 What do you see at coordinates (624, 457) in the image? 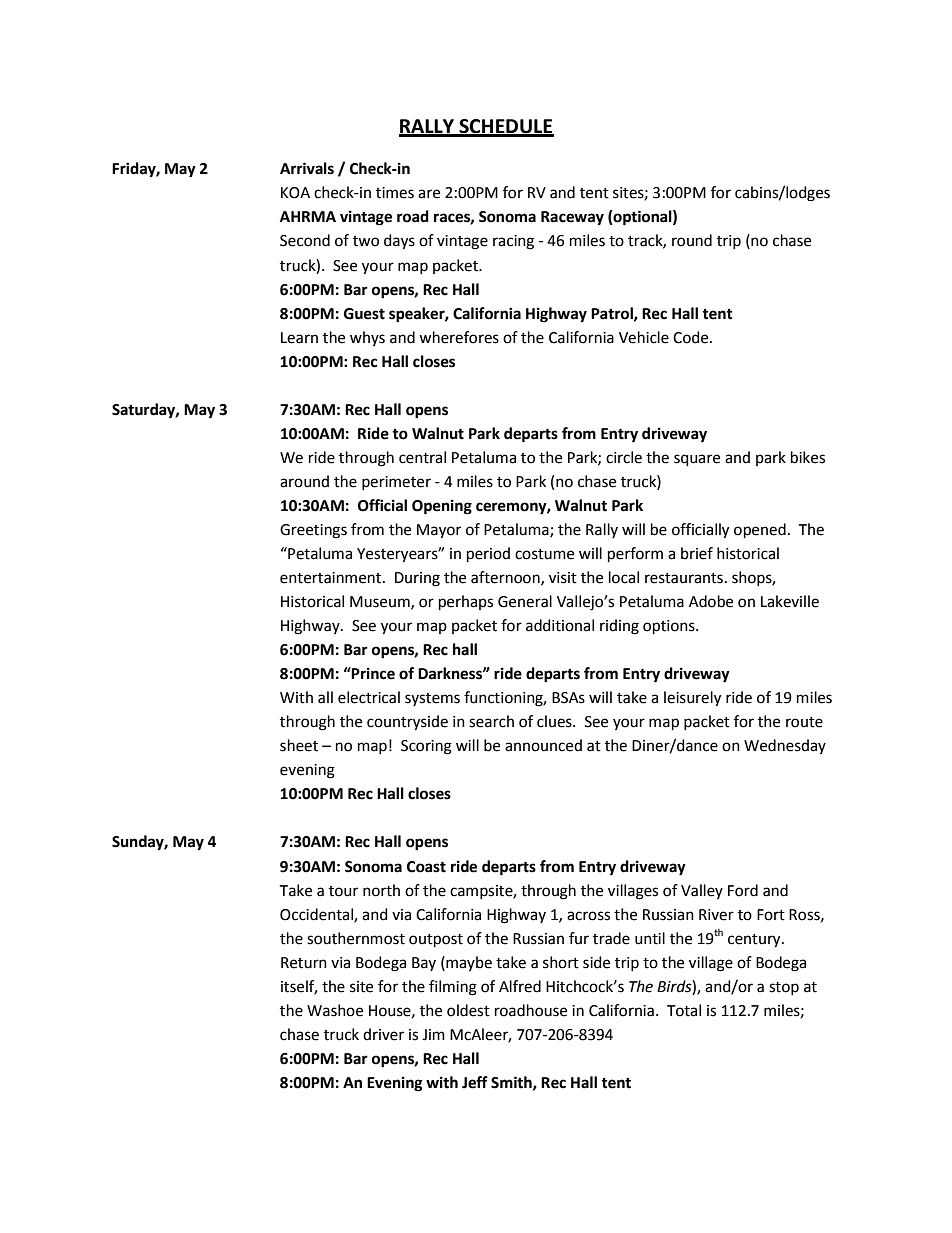
I see `circle` at bounding box center [624, 457].
